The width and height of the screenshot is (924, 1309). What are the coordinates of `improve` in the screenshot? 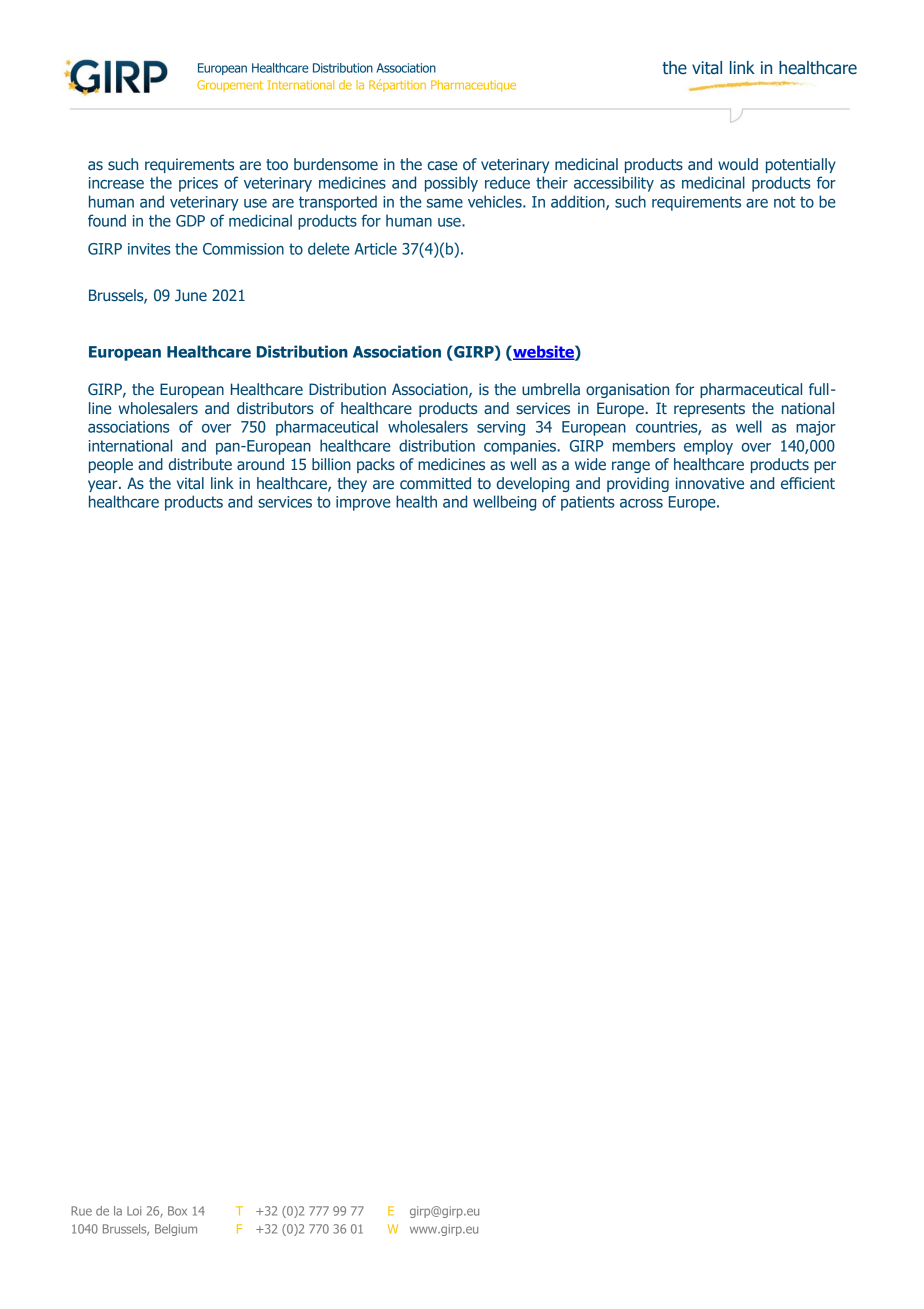 It's located at (363, 503).
